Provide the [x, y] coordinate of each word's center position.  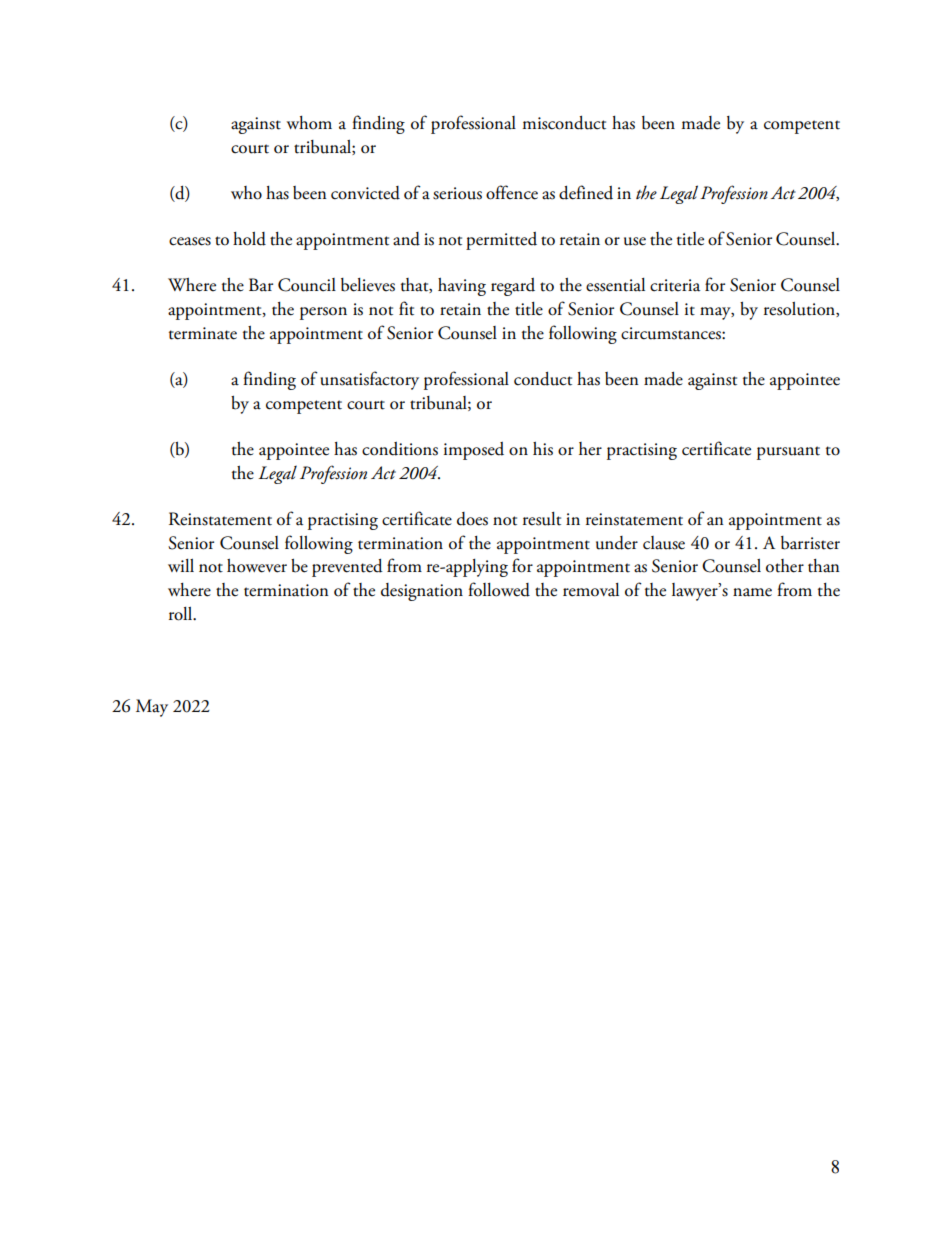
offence [512, 192]
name [752, 592]
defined [586, 192]
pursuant [788, 453]
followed [499, 589]
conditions [400, 449]
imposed [474, 451]
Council [307, 285]
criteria [675, 285]
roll [182, 614]
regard [513, 287]
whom [309, 123]
